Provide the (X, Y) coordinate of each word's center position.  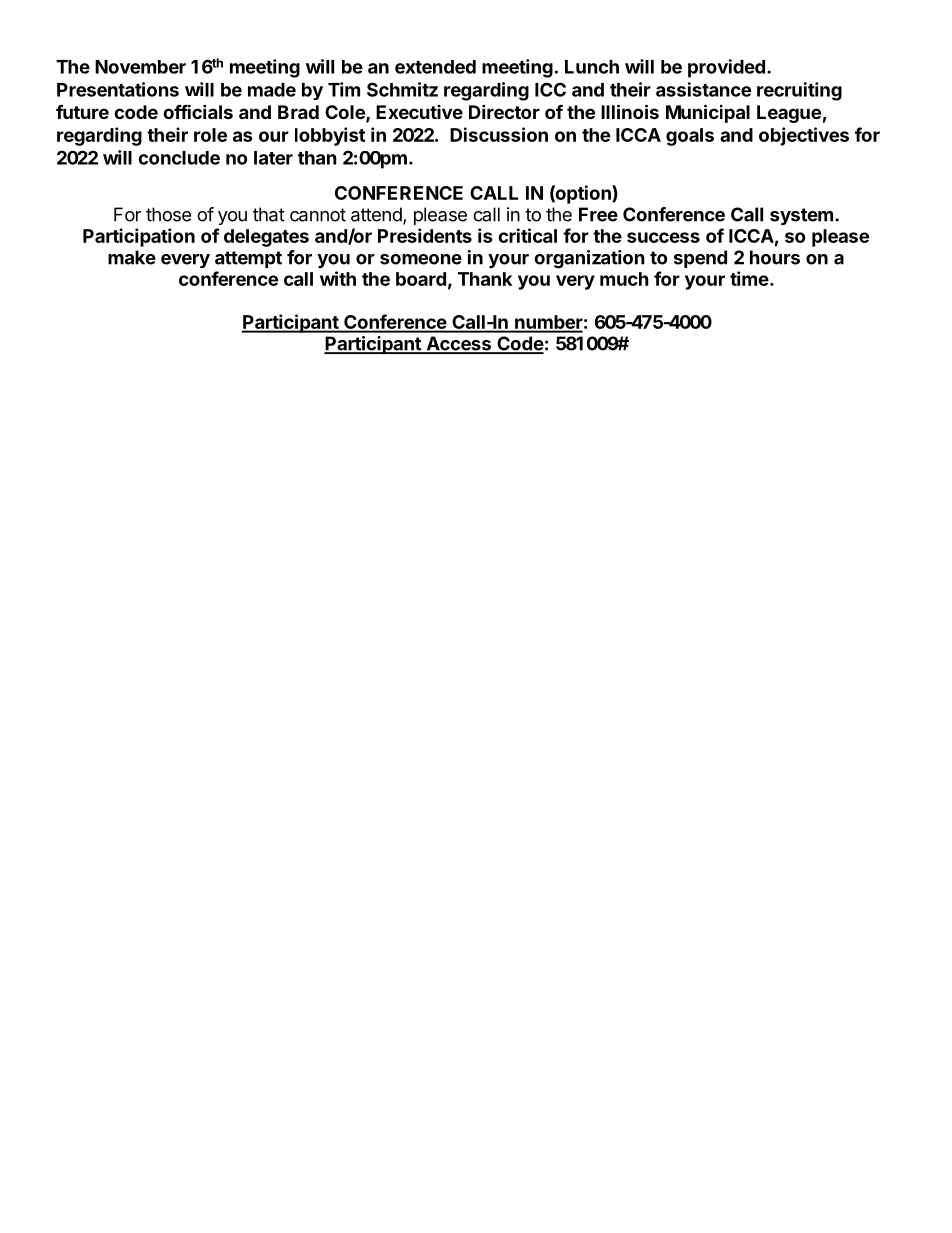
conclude (179, 158)
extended (435, 67)
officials (198, 111)
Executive (419, 112)
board (421, 279)
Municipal (708, 113)
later (273, 158)
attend (377, 215)
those (168, 214)
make (132, 257)
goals (690, 137)
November (140, 67)
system (801, 216)
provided (726, 68)
